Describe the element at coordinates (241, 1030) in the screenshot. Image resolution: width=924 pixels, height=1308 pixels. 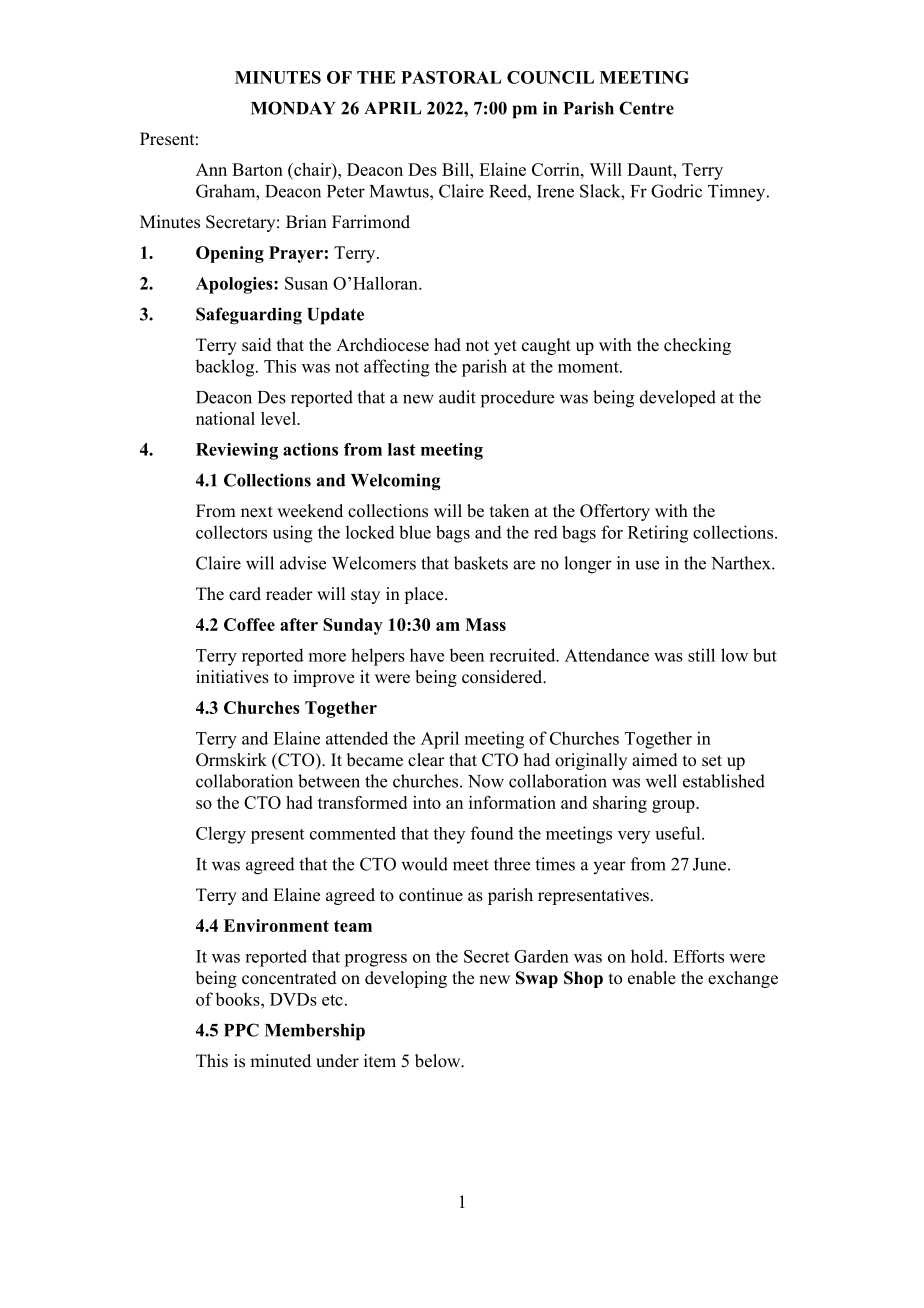
I see `PPC` at that location.
